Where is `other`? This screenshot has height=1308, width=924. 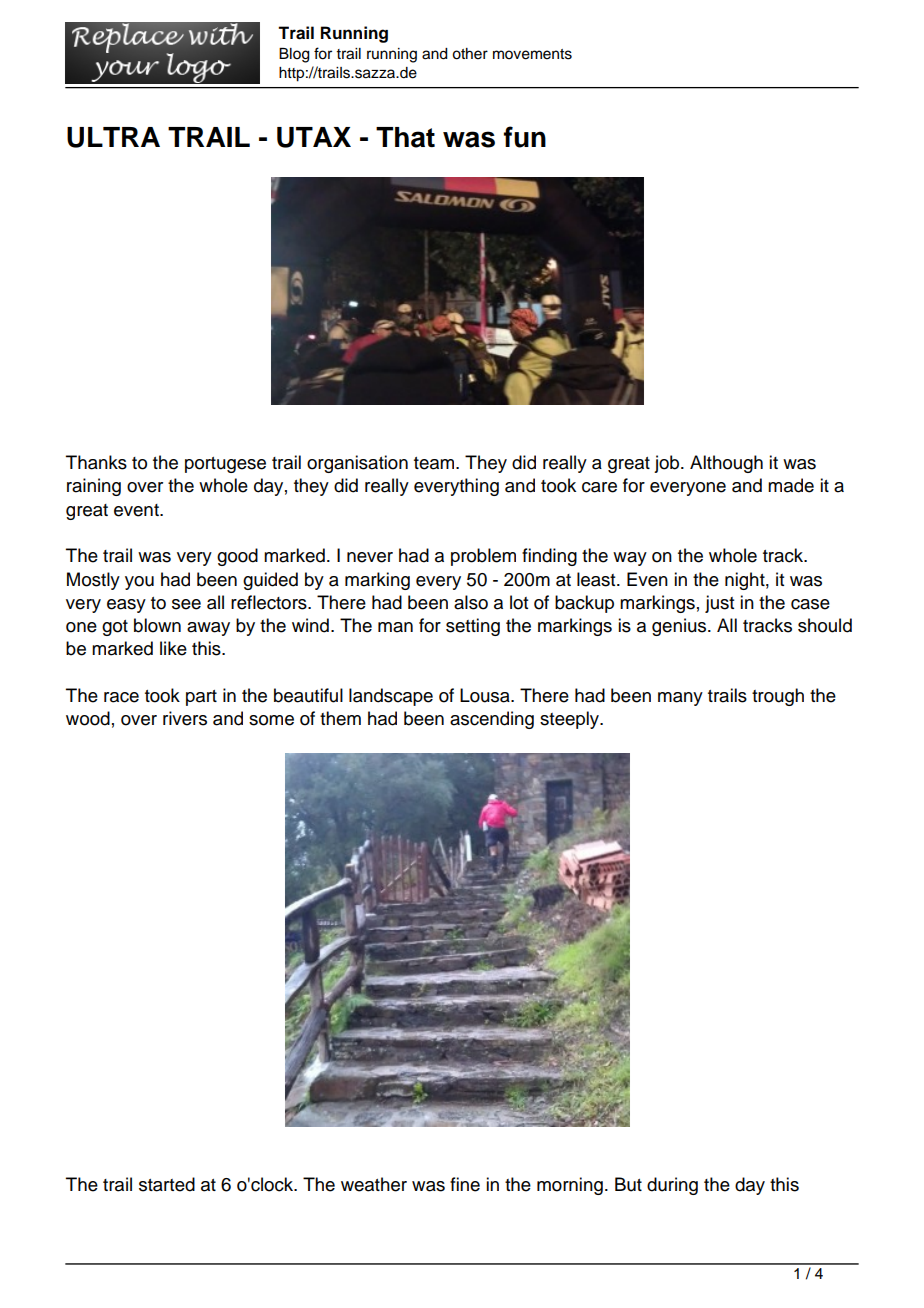
other is located at coordinates (470, 54).
